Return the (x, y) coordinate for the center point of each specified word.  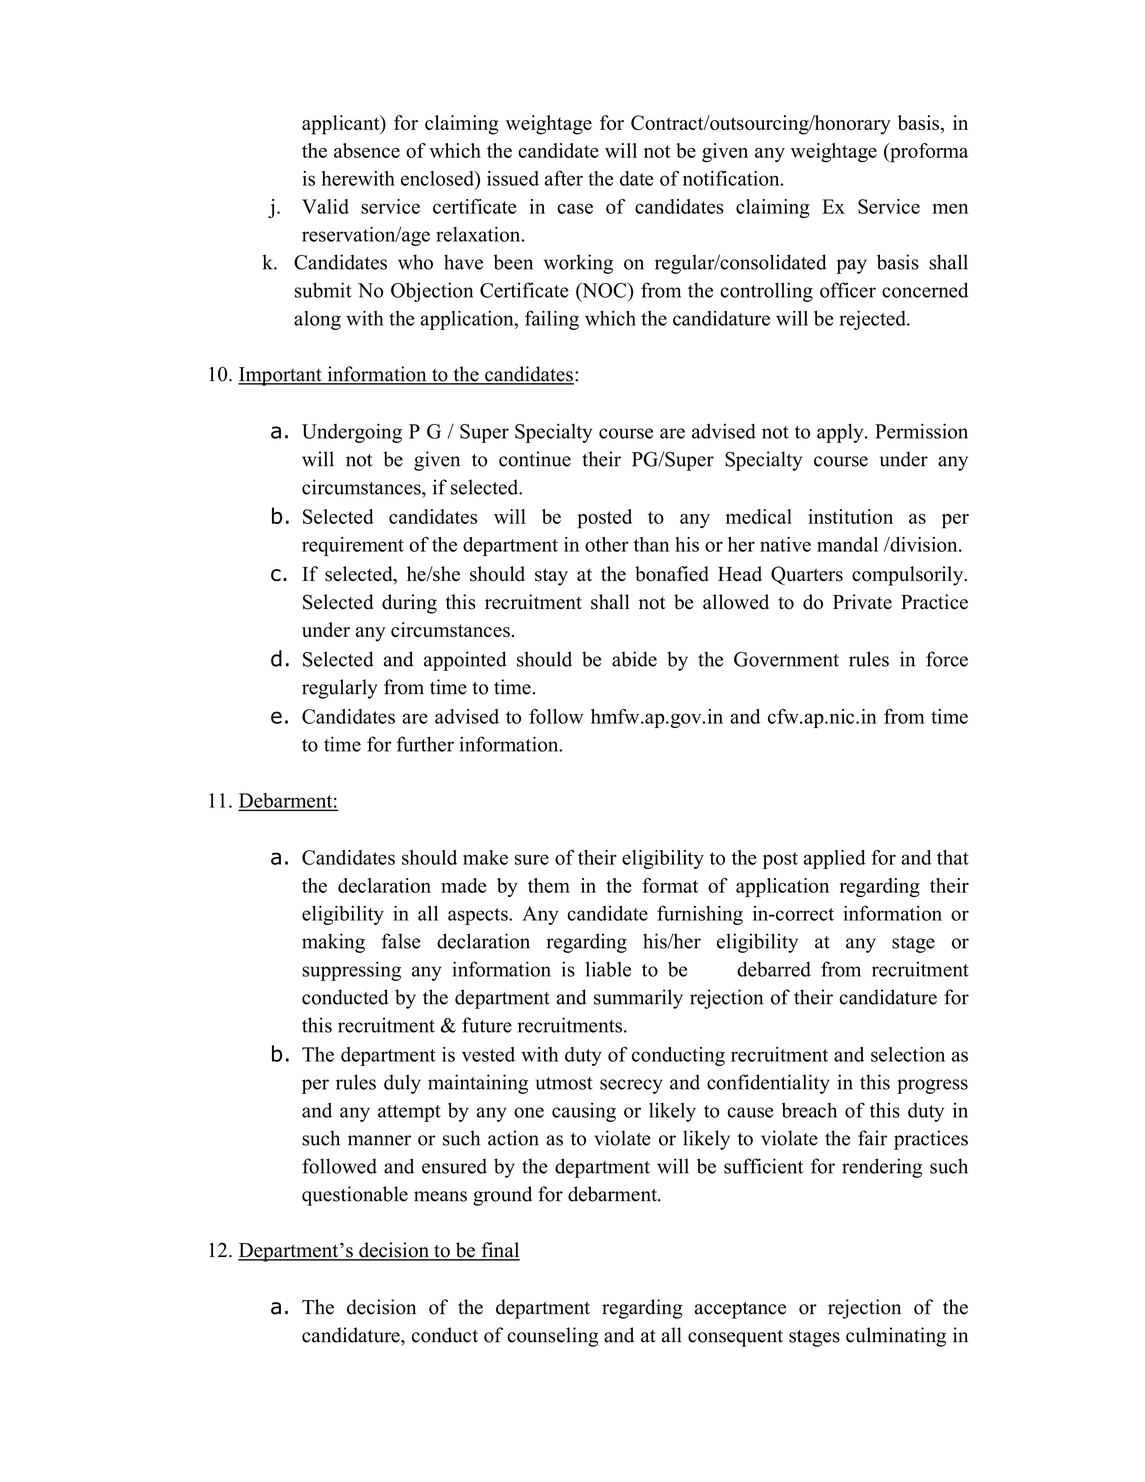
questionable (355, 1196)
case (575, 208)
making (333, 943)
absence (367, 150)
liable (608, 969)
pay (851, 266)
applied (835, 859)
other (607, 544)
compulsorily (909, 576)
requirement (353, 546)
